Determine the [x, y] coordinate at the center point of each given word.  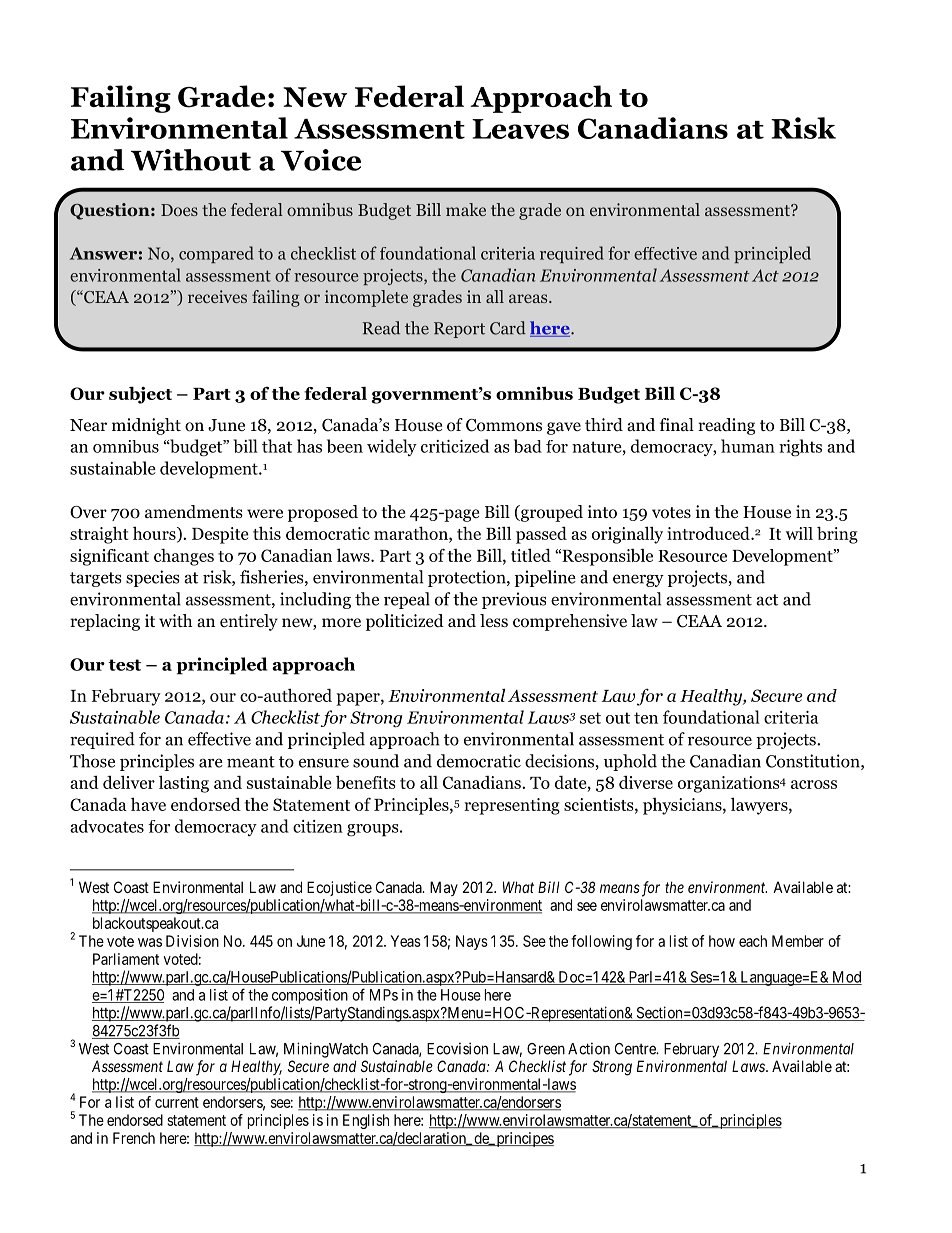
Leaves [520, 129]
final [677, 424]
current [177, 1102]
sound [376, 761]
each [753, 941]
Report [459, 330]
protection [468, 578]
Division [192, 941]
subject [140, 395]
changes [184, 557]
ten [646, 718]
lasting [184, 784]
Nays [472, 942]
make [466, 209]
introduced [709, 533]
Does [179, 210]
